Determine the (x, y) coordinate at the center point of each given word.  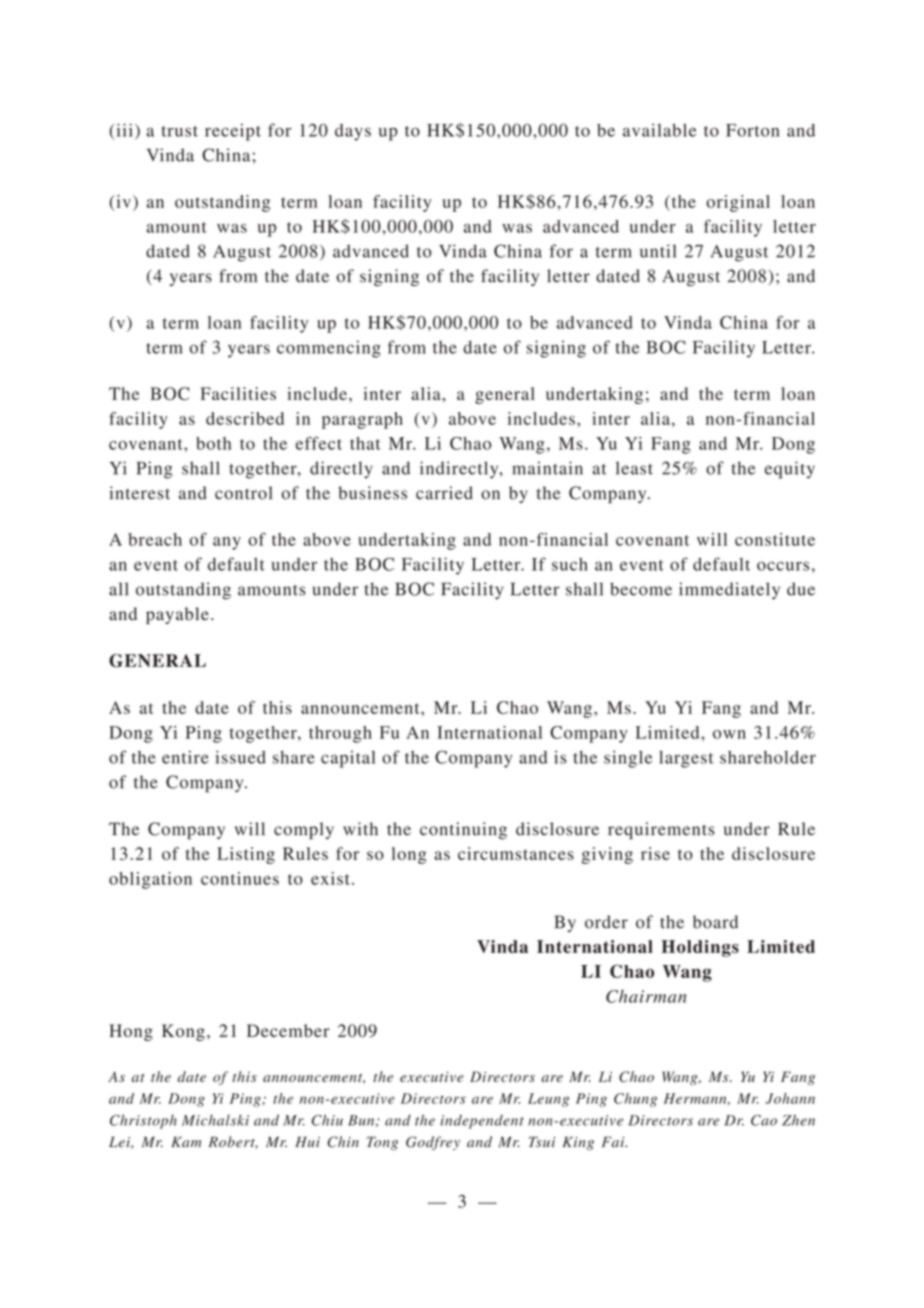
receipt (233, 132)
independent (482, 1122)
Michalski (215, 1120)
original (738, 203)
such (570, 564)
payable (177, 615)
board (715, 922)
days (353, 132)
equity (790, 470)
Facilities (238, 393)
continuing (463, 830)
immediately (729, 591)
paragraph (362, 420)
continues (240, 878)
